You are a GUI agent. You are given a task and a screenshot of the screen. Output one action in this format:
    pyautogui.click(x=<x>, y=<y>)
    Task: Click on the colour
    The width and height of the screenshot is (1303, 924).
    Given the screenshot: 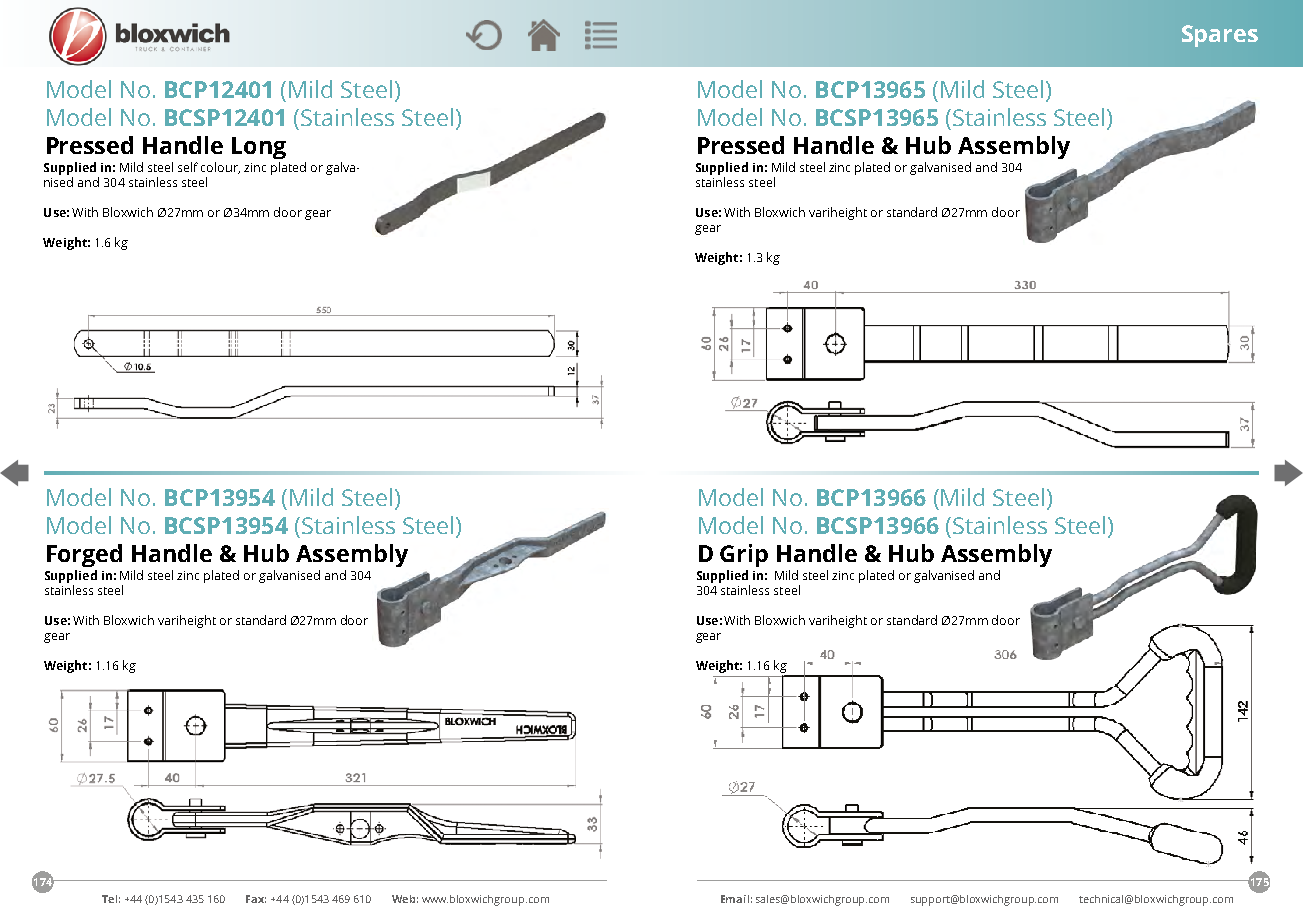 What is the action you would take?
    pyautogui.click(x=220, y=168)
